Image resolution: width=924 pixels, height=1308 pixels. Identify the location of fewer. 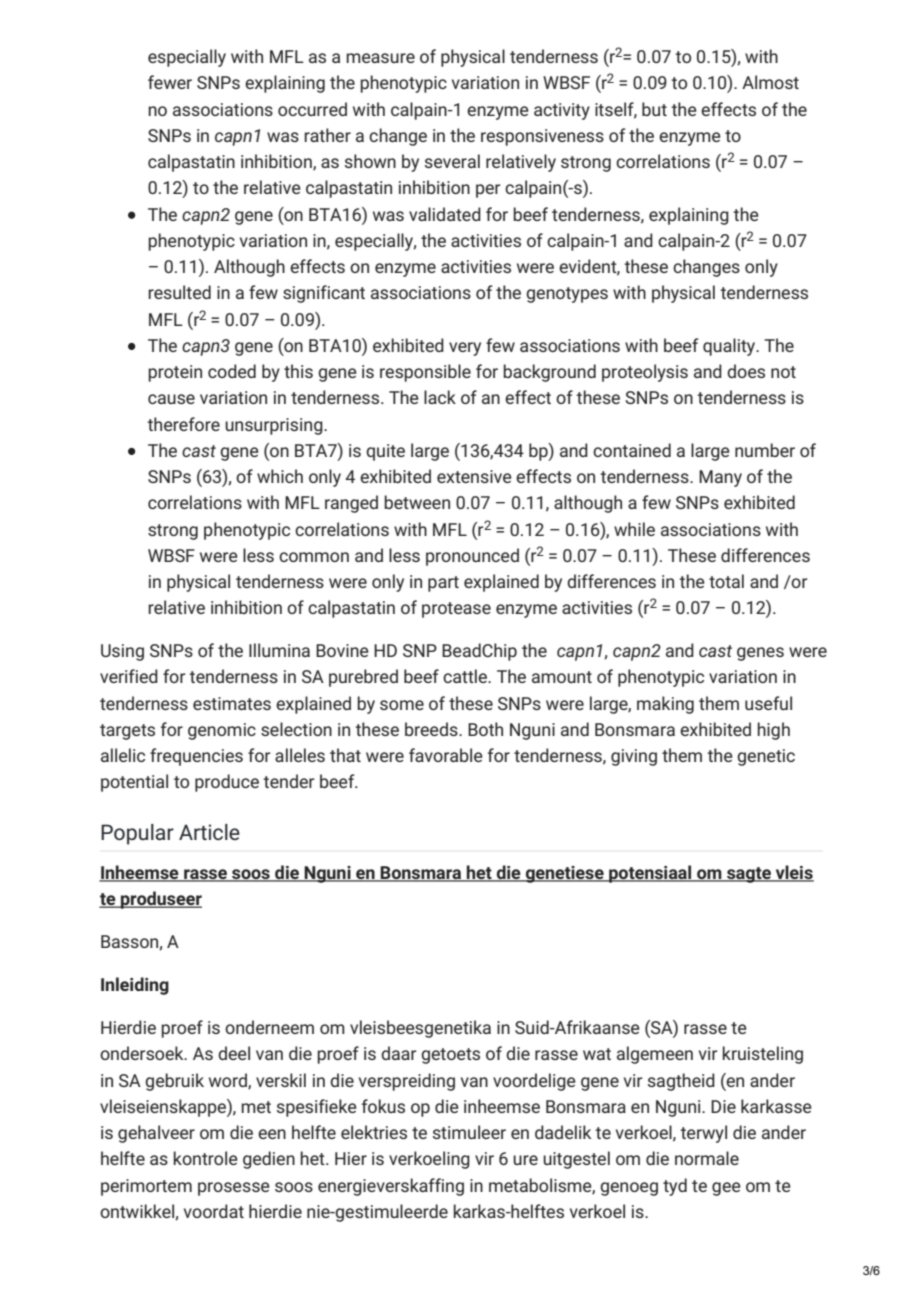
(170, 82).
